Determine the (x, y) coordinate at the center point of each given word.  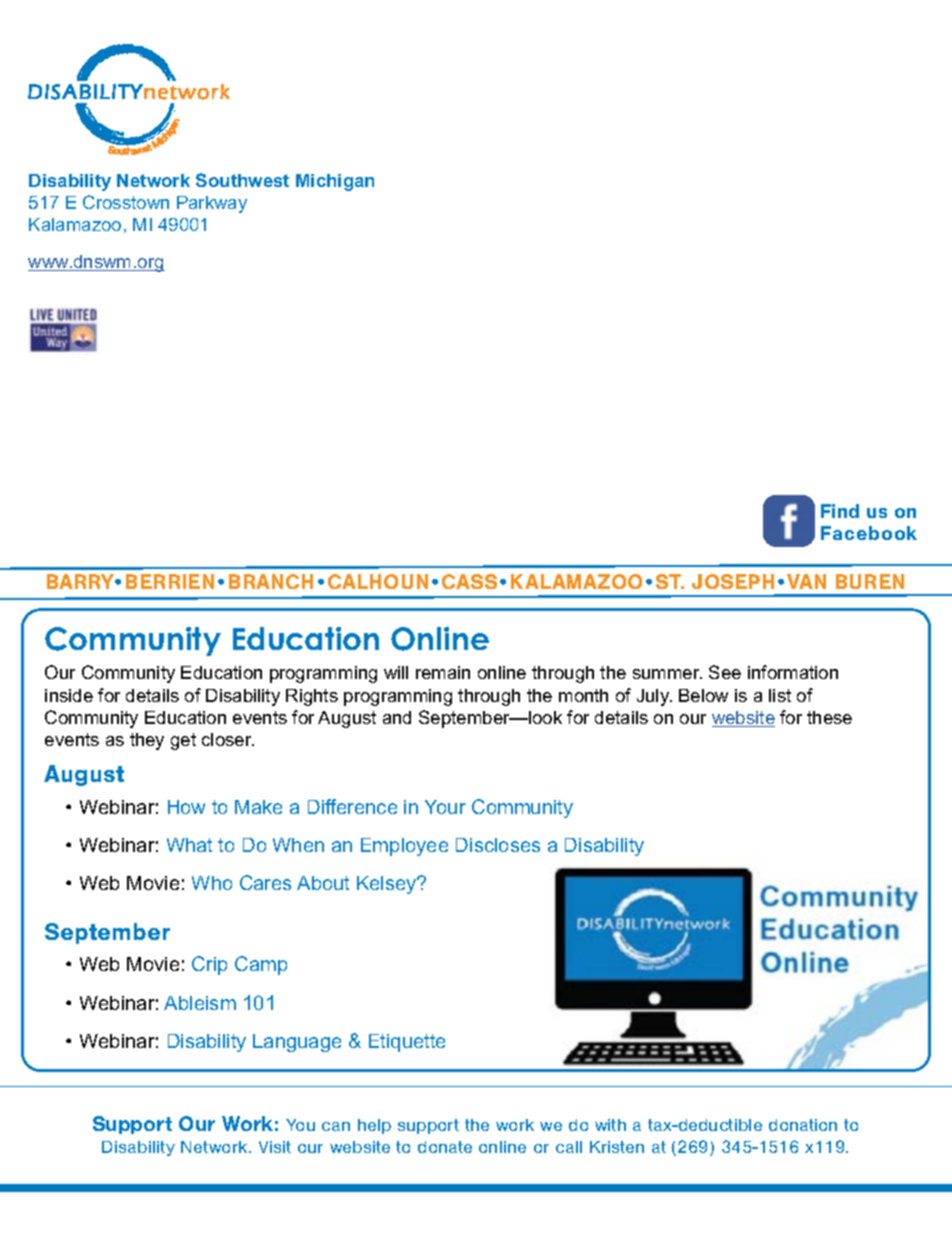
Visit (275, 1147)
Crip (209, 965)
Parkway (212, 204)
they (147, 741)
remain (443, 672)
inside (69, 695)
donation (803, 1125)
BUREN (870, 581)
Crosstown (126, 202)
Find (840, 511)
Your (445, 807)
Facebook (869, 533)
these (829, 717)
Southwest (242, 180)
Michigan (335, 182)
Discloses (498, 845)
